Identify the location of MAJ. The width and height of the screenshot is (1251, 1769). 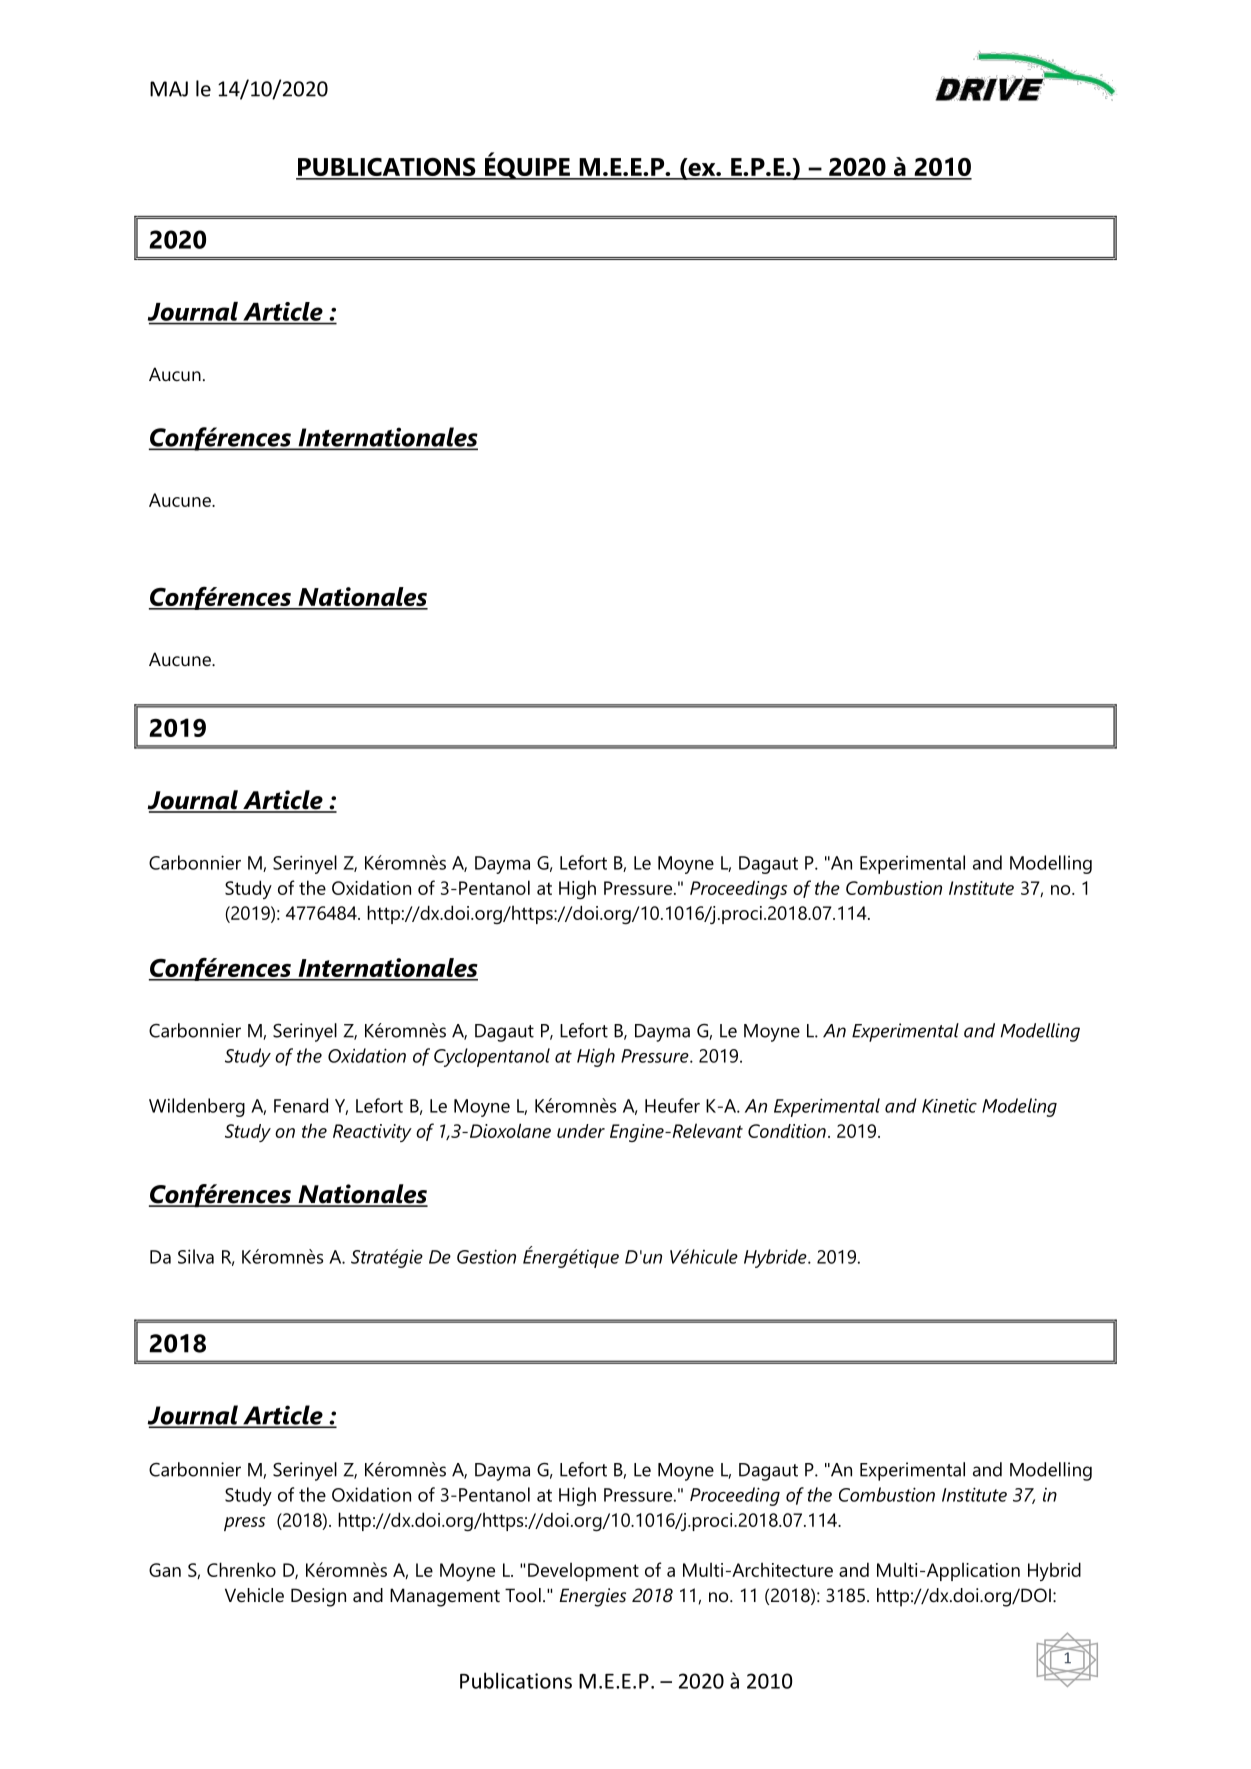
(169, 89).
